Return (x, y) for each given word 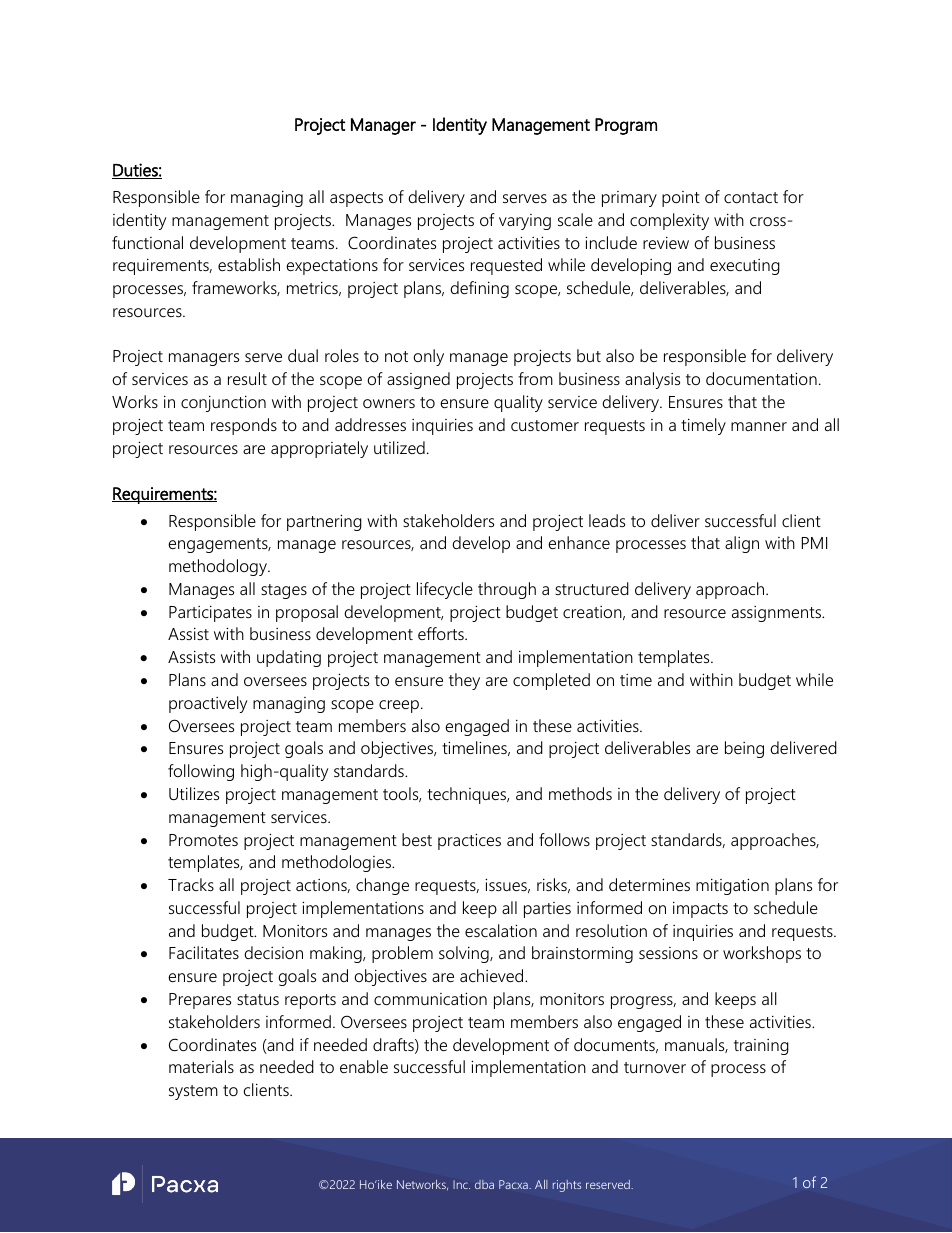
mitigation (732, 886)
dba (484, 1184)
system (193, 1092)
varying (525, 222)
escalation (501, 930)
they (464, 681)
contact (751, 197)
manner (759, 426)
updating (289, 658)
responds (244, 426)
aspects (356, 199)
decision (273, 952)
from (535, 378)
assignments (777, 614)
